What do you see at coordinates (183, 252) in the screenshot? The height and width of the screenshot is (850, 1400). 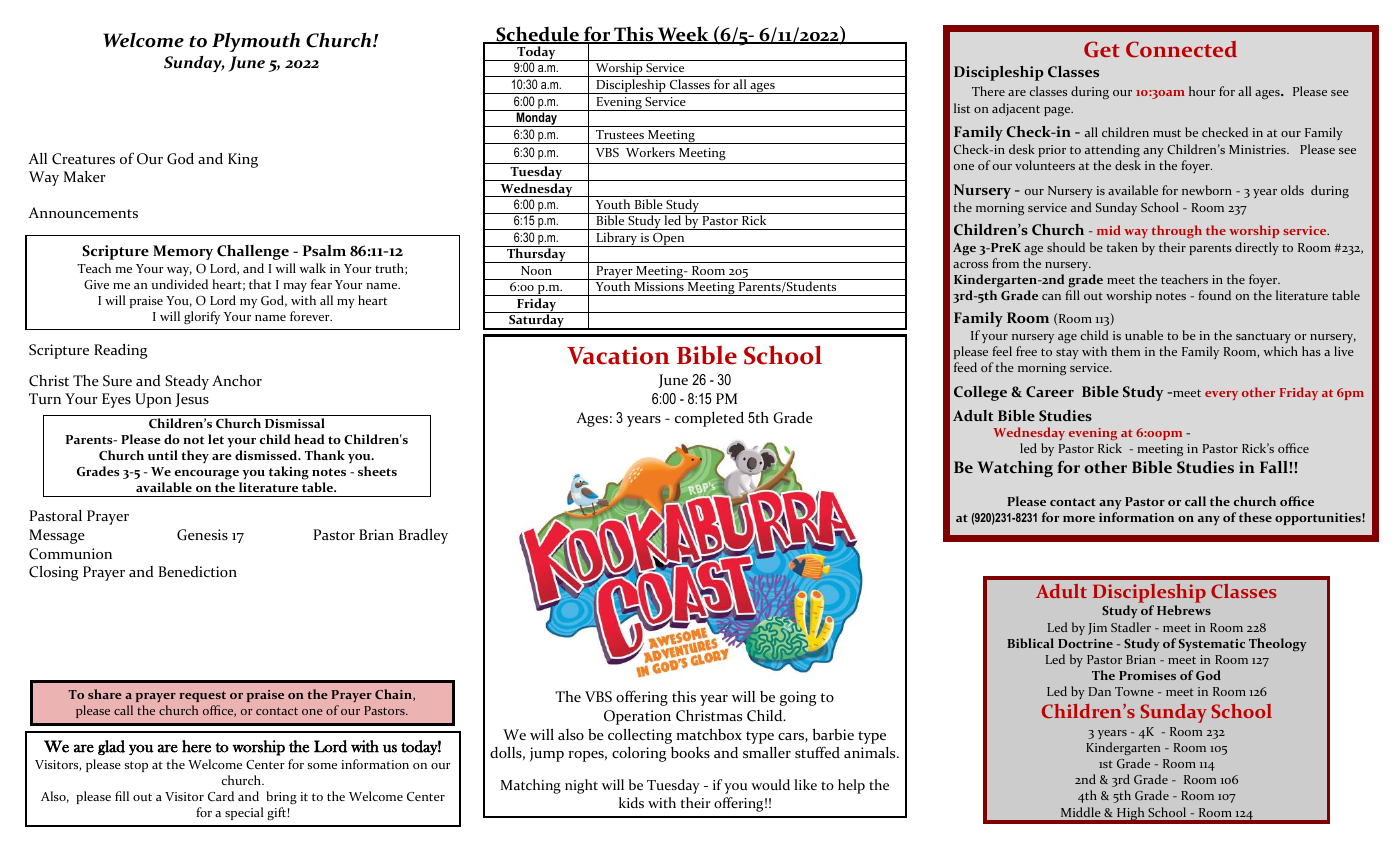 I see `Memory` at bounding box center [183, 252].
